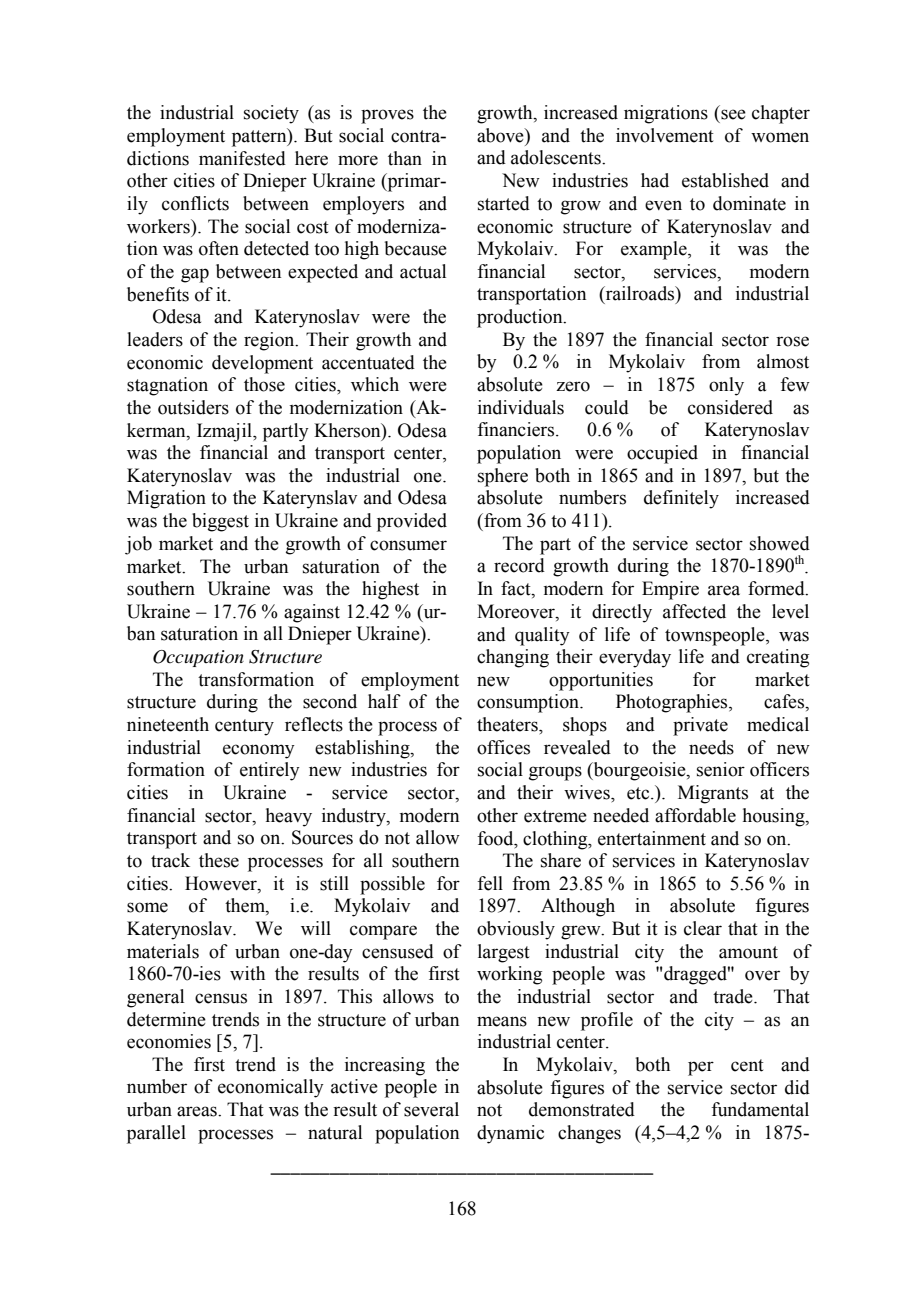 This screenshot has height=1305, width=924. Describe the element at coordinates (726, 386) in the screenshot. I see `only` at that location.
